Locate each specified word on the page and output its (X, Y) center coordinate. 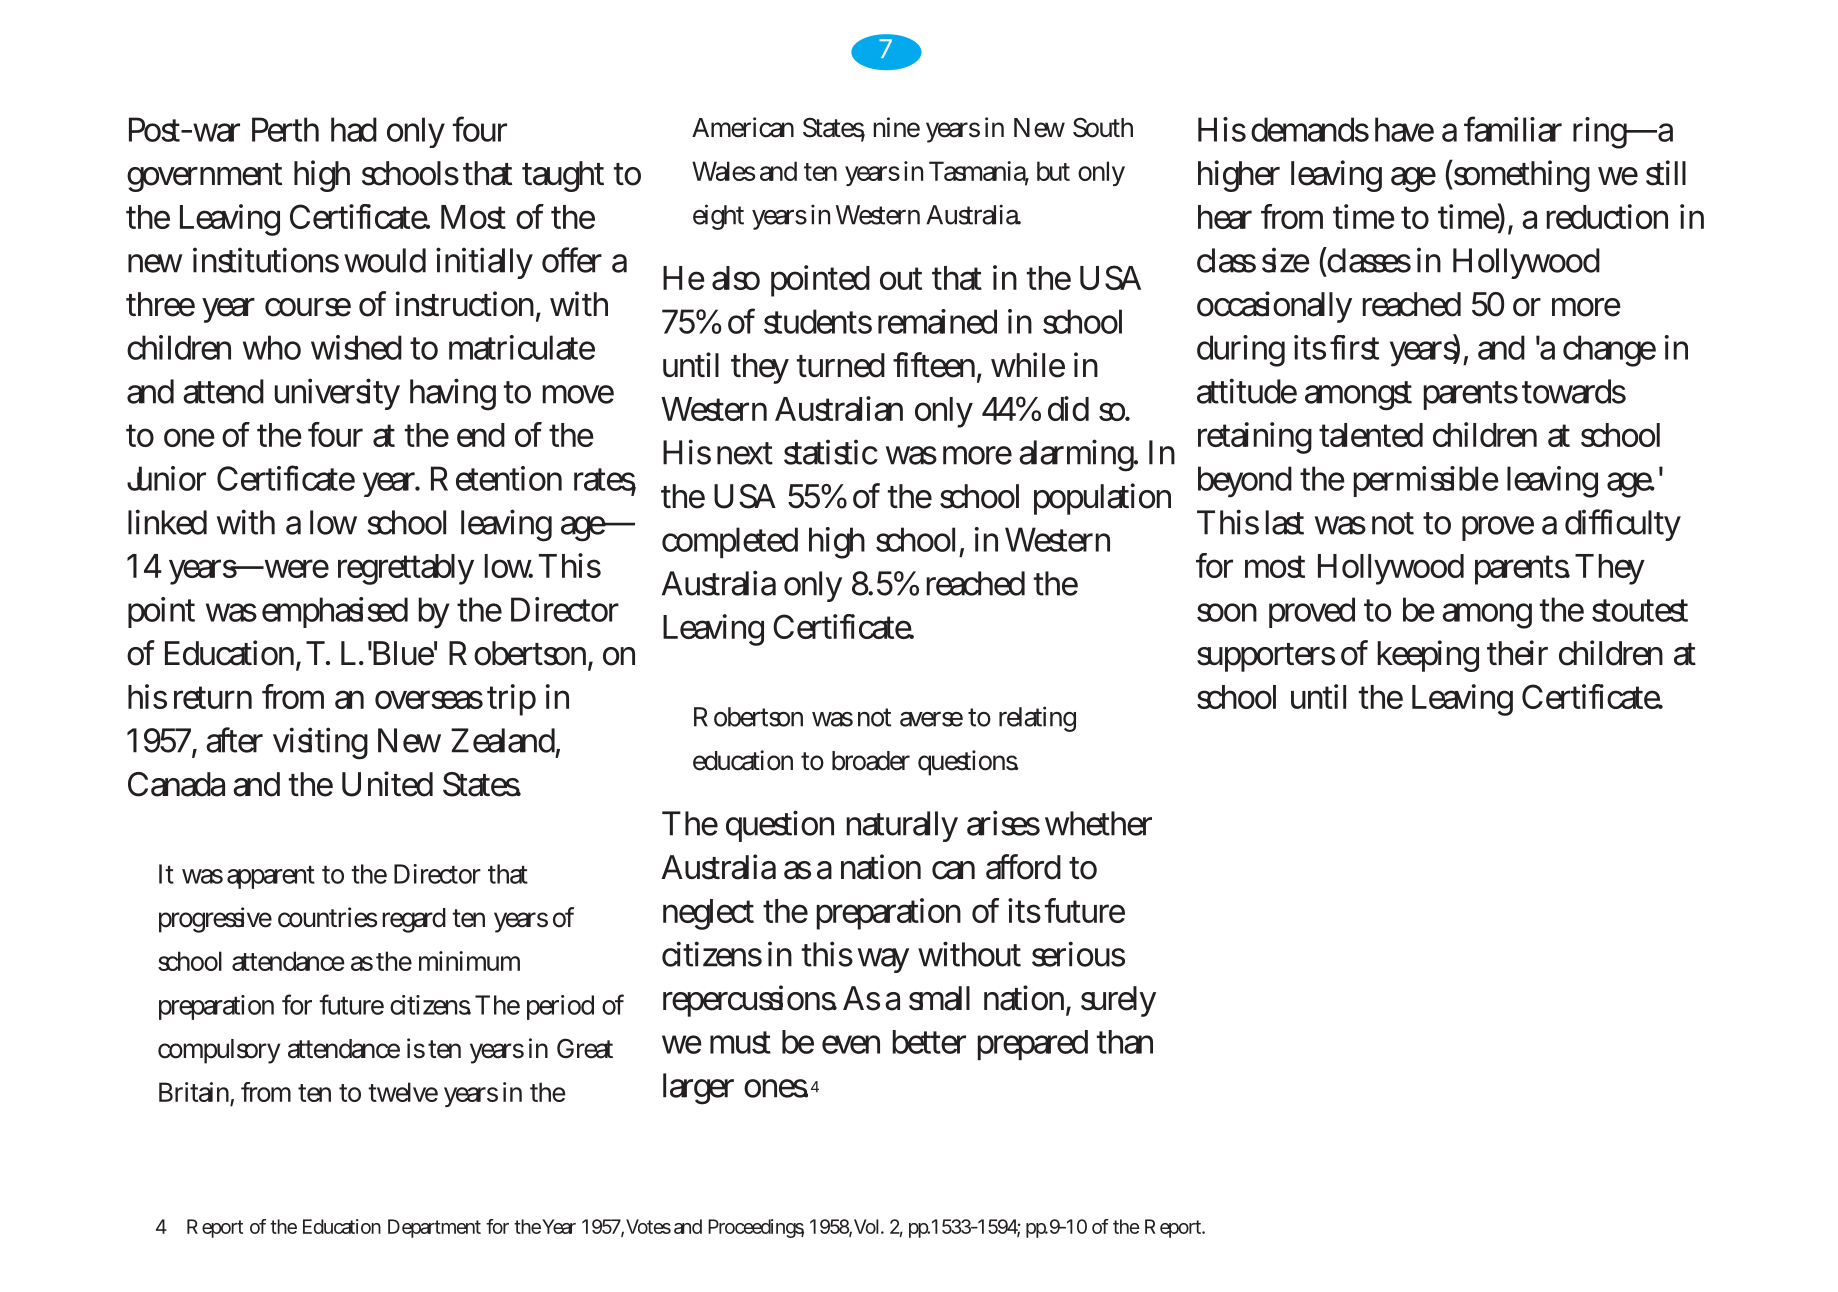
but (1053, 171)
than (1125, 1042)
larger (698, 1089)
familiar (1513, 129)
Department (434, 1228)
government (204, 177)
